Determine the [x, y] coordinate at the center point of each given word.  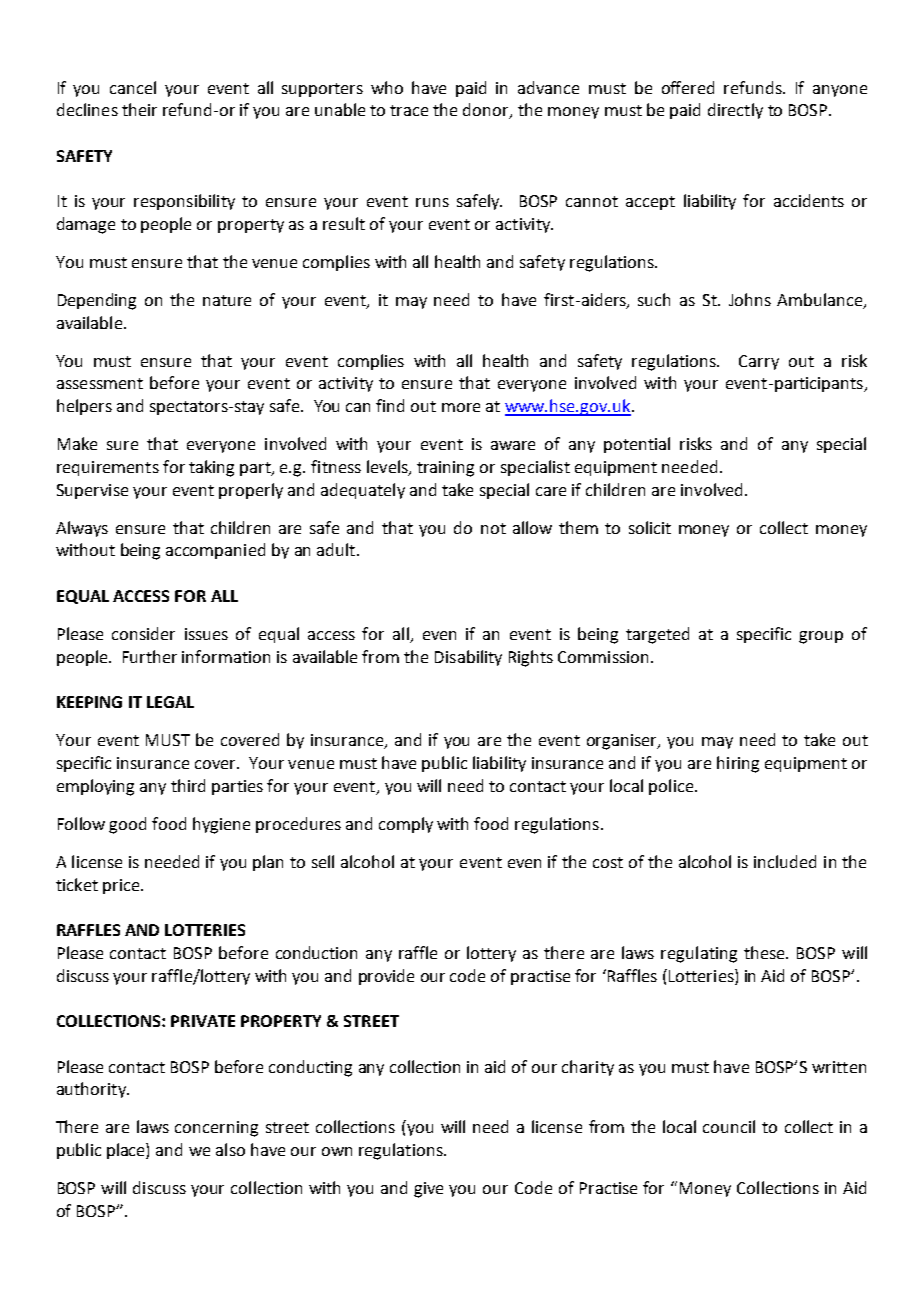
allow [532, 527]
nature [227, 300]
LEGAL [170, 702]
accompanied [215, 551]
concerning [216, 1129]
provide [386, 977]
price [122, 886]
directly [735, 111]
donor [487, 111]
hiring [738, 764]
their [139, 109]
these [765, 952]
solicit [650, 527]
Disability [468, 658]
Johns [750, 299]
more [461, 407]
